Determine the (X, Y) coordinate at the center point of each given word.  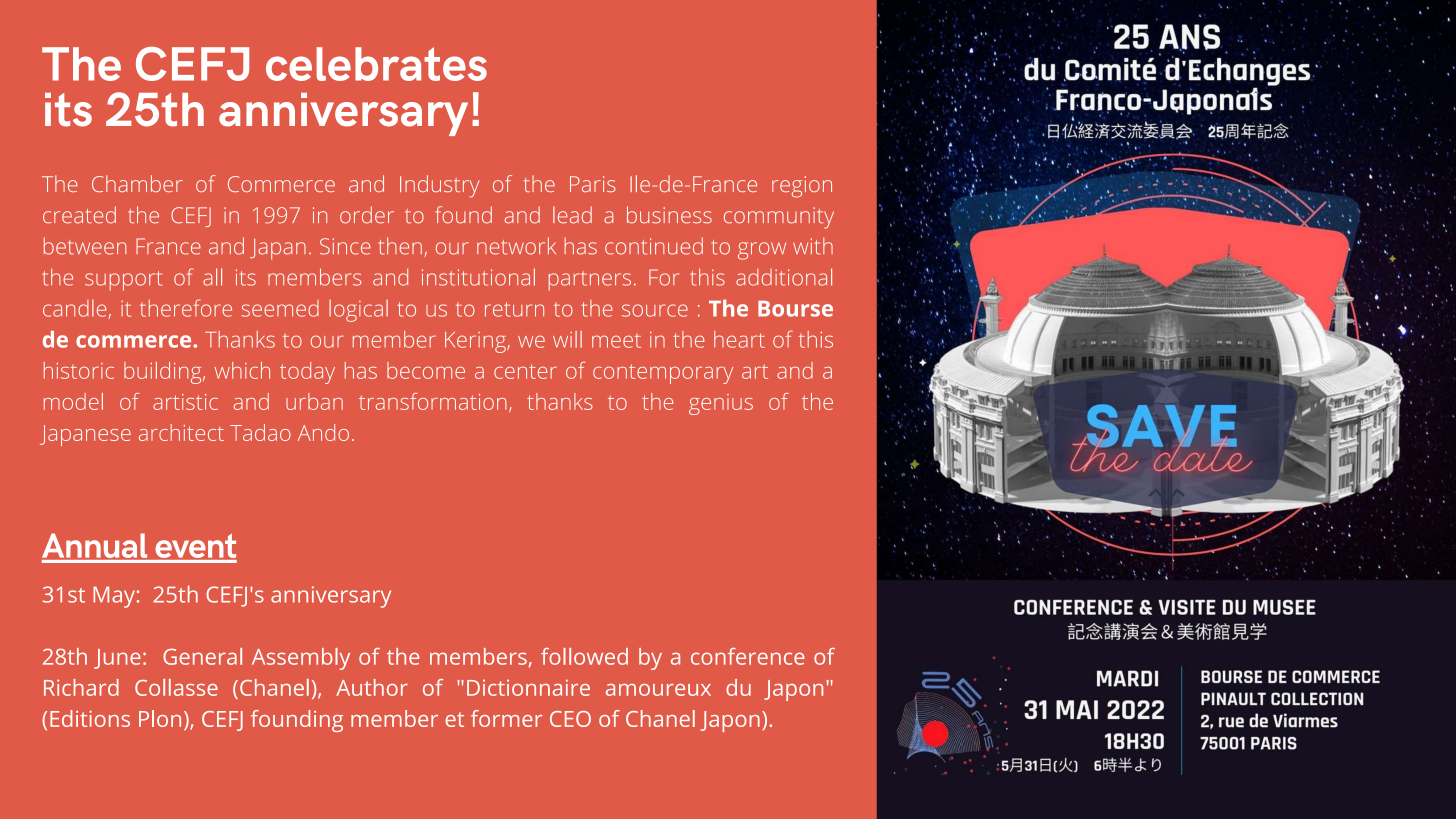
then (400, 246)
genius (721, 404)
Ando (323, 432)
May (114, 597)
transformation (433, 401)
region (802, 187)
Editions (90, 718)
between (85, 246)
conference (748, 656)
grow (762, 251)
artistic (185, 402)
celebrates (376, 64)
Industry (439, 186)
